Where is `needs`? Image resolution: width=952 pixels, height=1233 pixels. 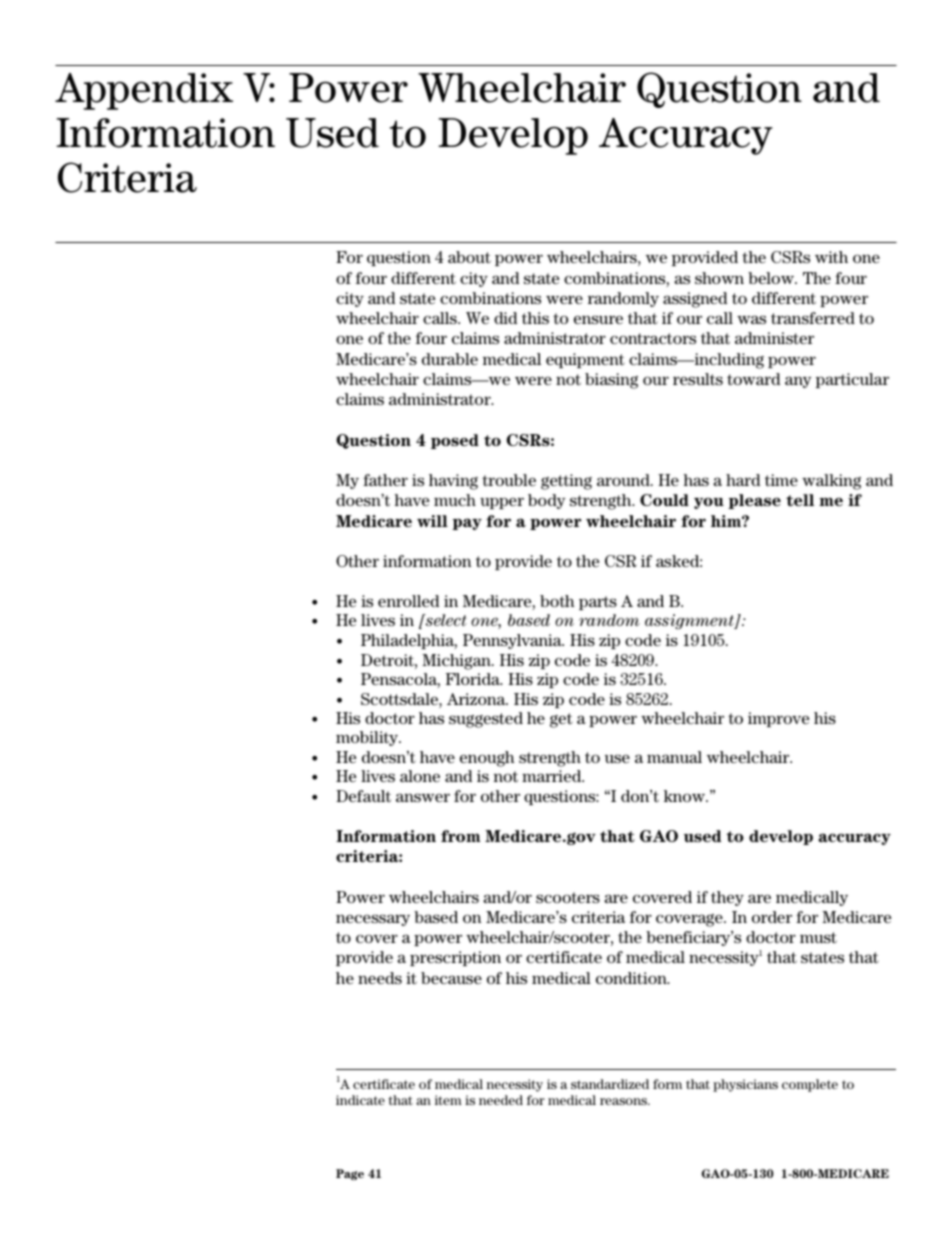
needs is located at coordinates (380, 978).
